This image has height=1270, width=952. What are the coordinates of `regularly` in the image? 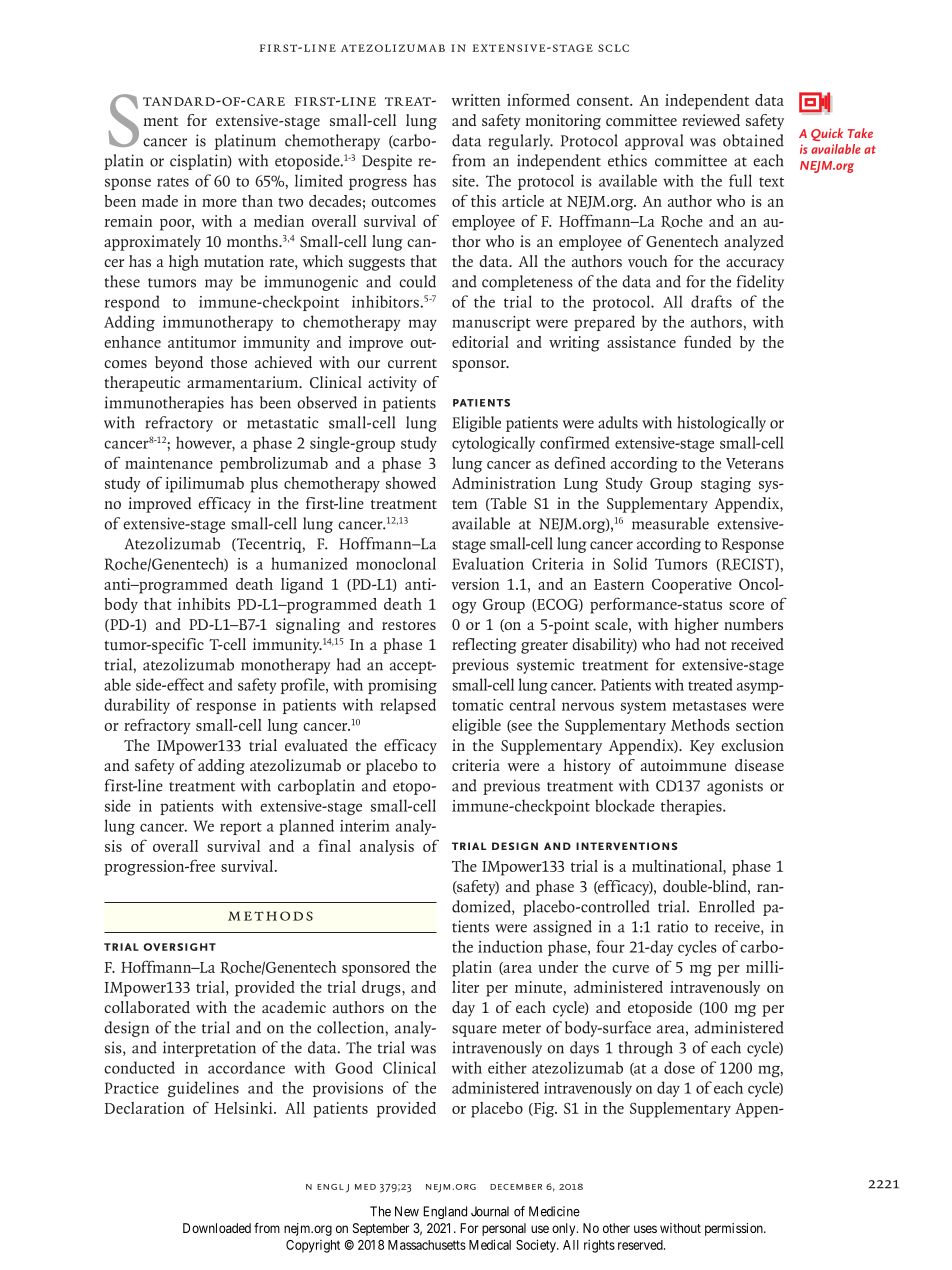 It's located at (520, 142).
